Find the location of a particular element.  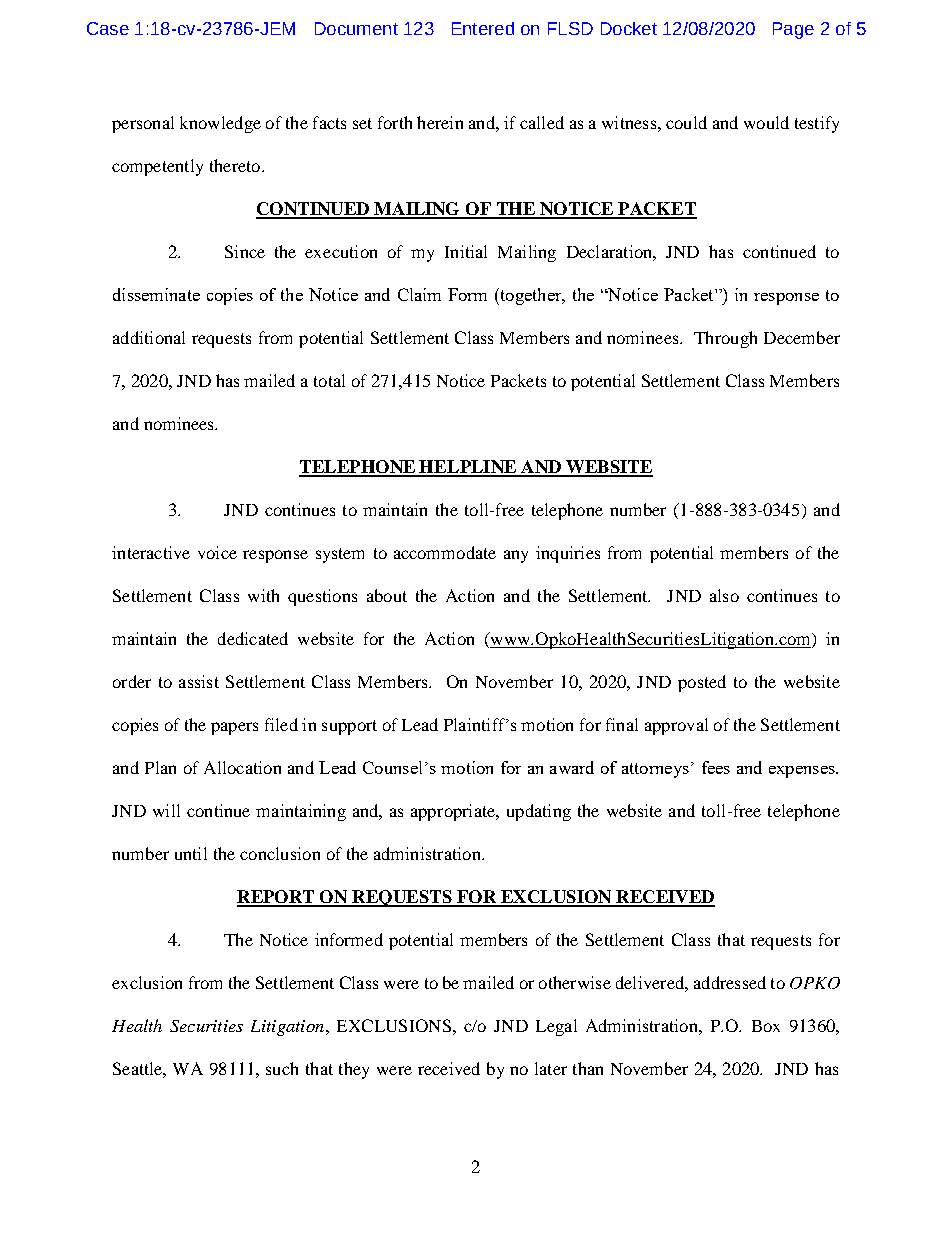

appropriate is located at coordinates (454, 812).
